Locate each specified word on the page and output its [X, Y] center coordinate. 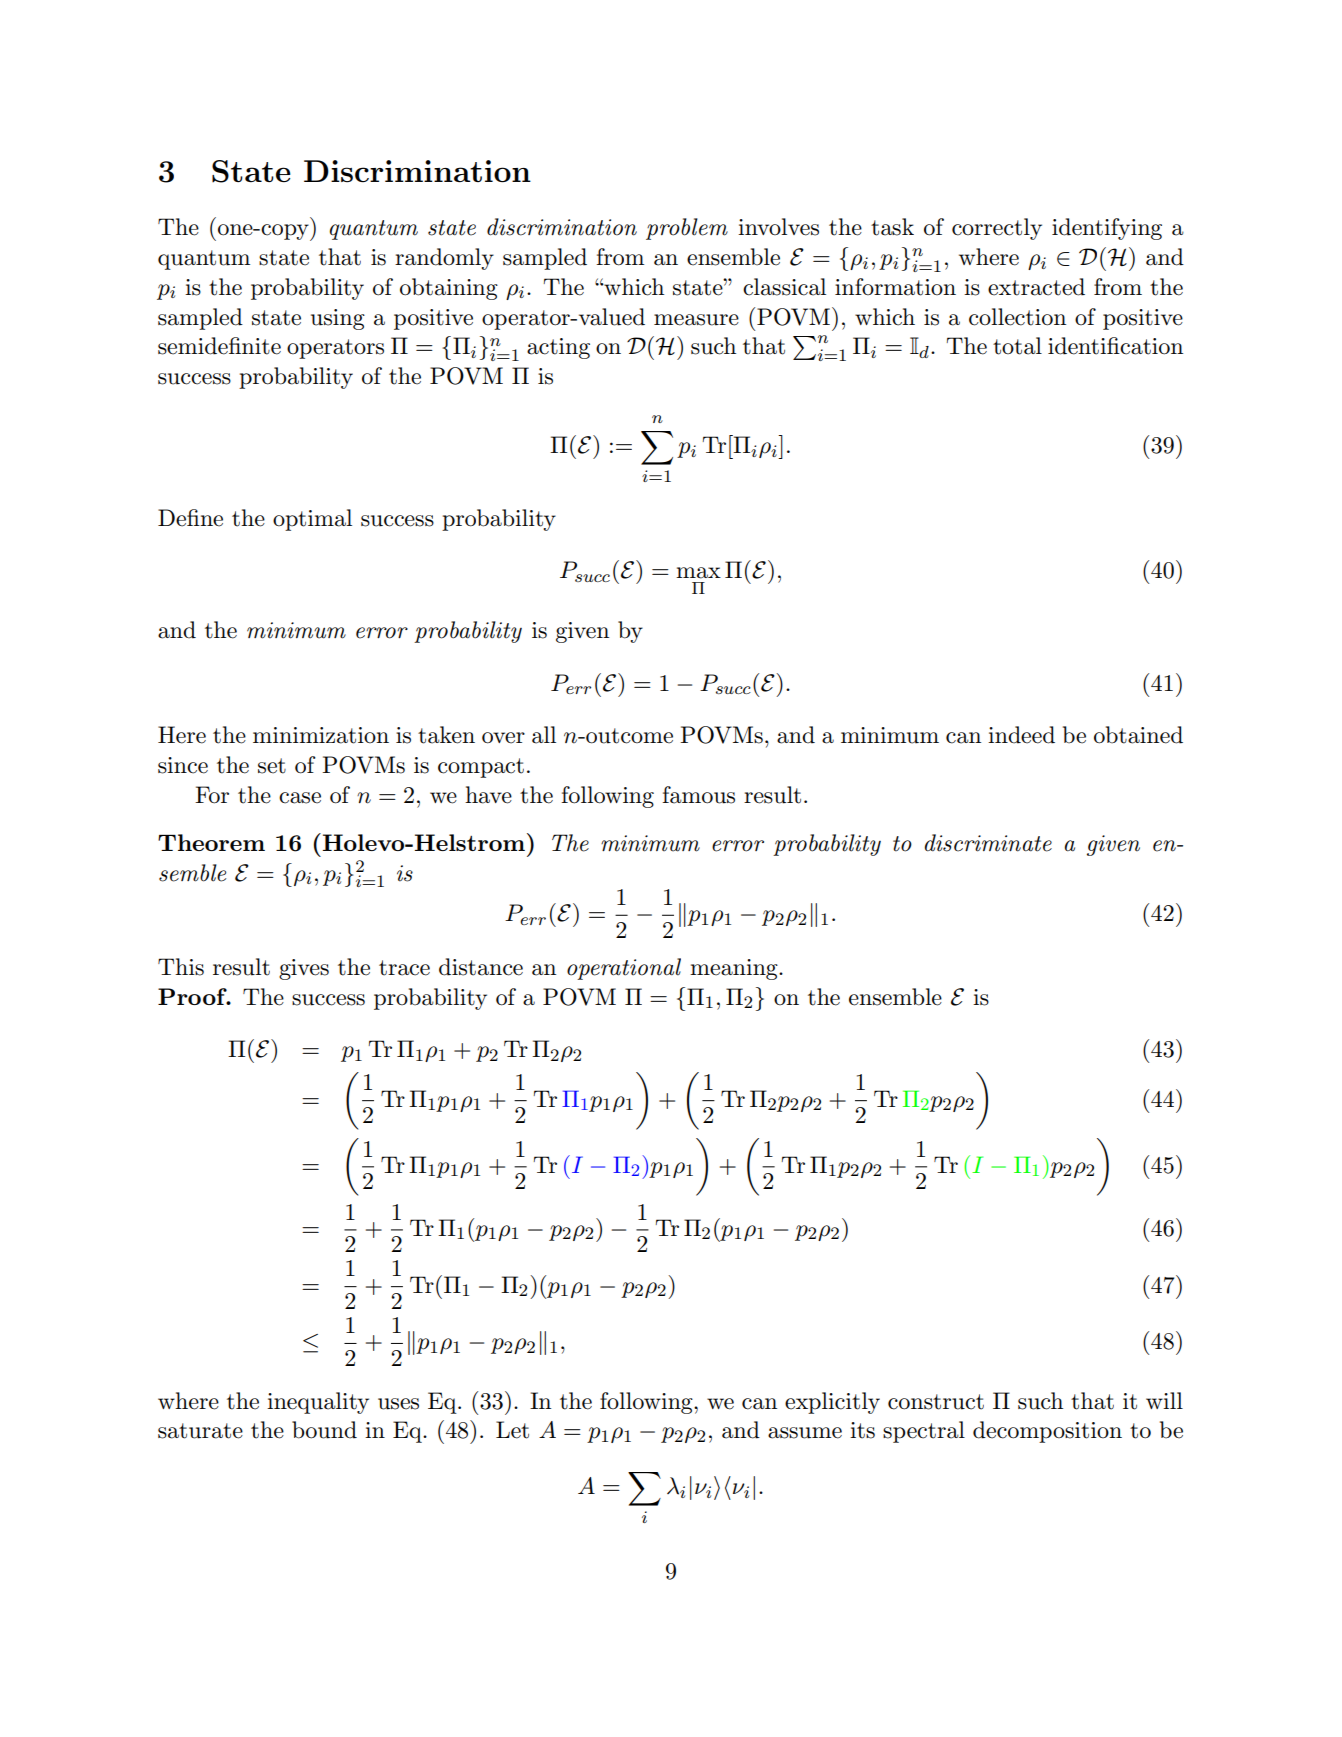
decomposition [1047, 1432]
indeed [1021, 735]
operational [624, 969]
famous [698, 795]
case [300, 798]
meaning [735, 969]
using [338, 319]
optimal [312, 520]
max [698, 573]
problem [687, 229]
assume [805, 1433]
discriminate [988, 843]
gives [304, 969]
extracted [1036, 287]
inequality [318, 1403]
